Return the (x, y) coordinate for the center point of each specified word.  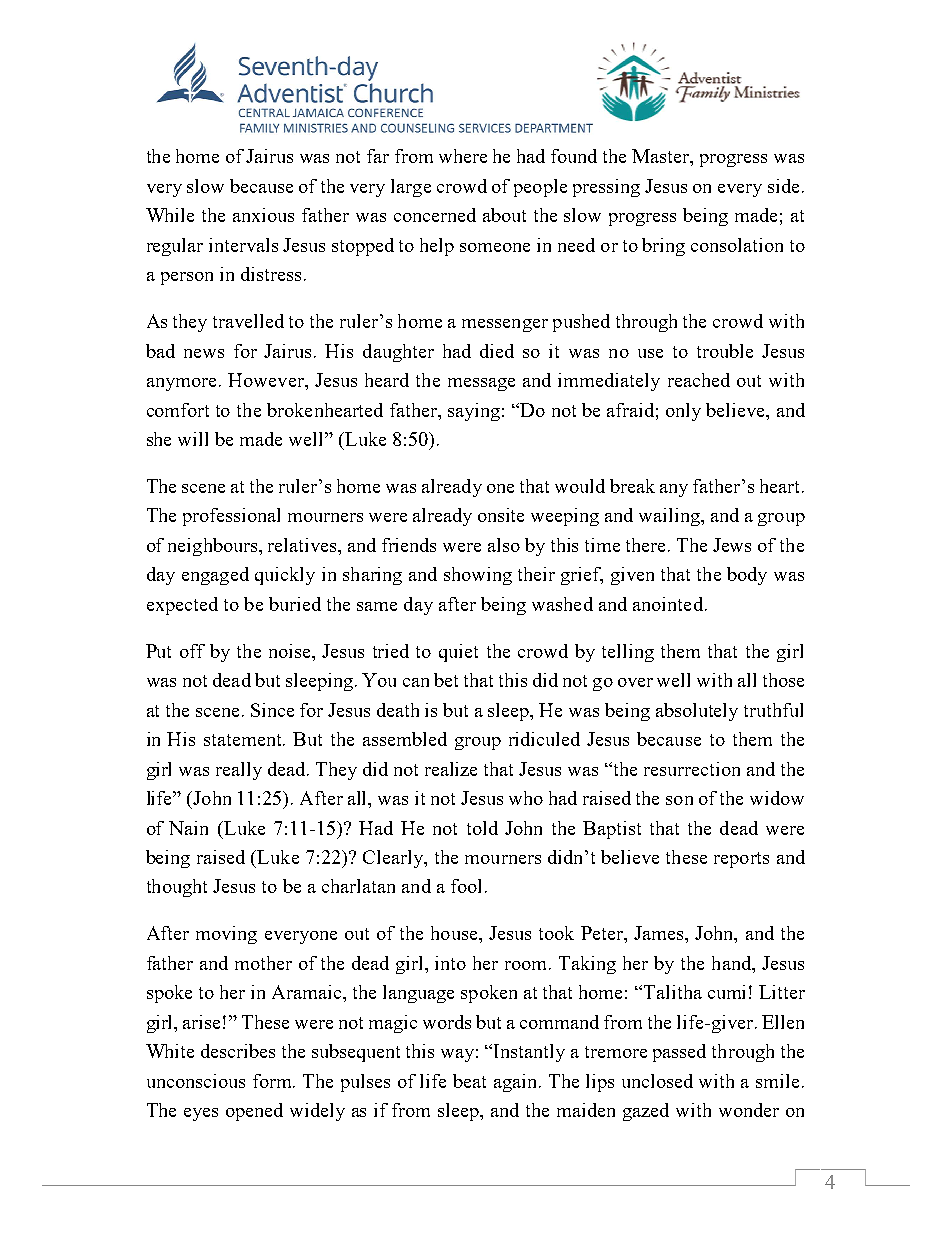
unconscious (196, 1081)
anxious (263, 215)
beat (469, 1081)
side (783, 186)
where (463, 156)
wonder (749, 1110)
